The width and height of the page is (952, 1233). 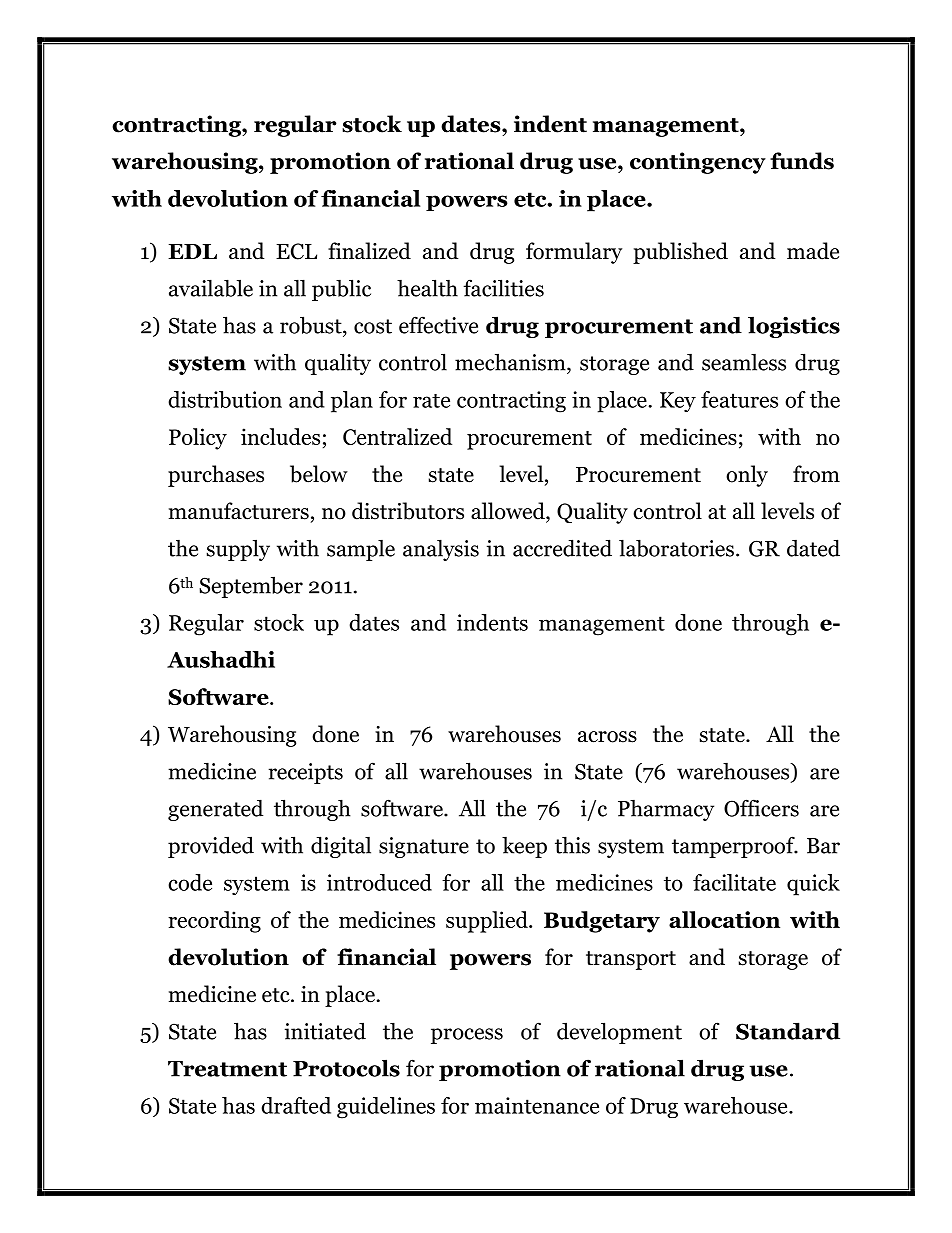 What do you see at coordinates (788, 1031) in the page?
I see `Standard` at bounding box center [788, 1031].
